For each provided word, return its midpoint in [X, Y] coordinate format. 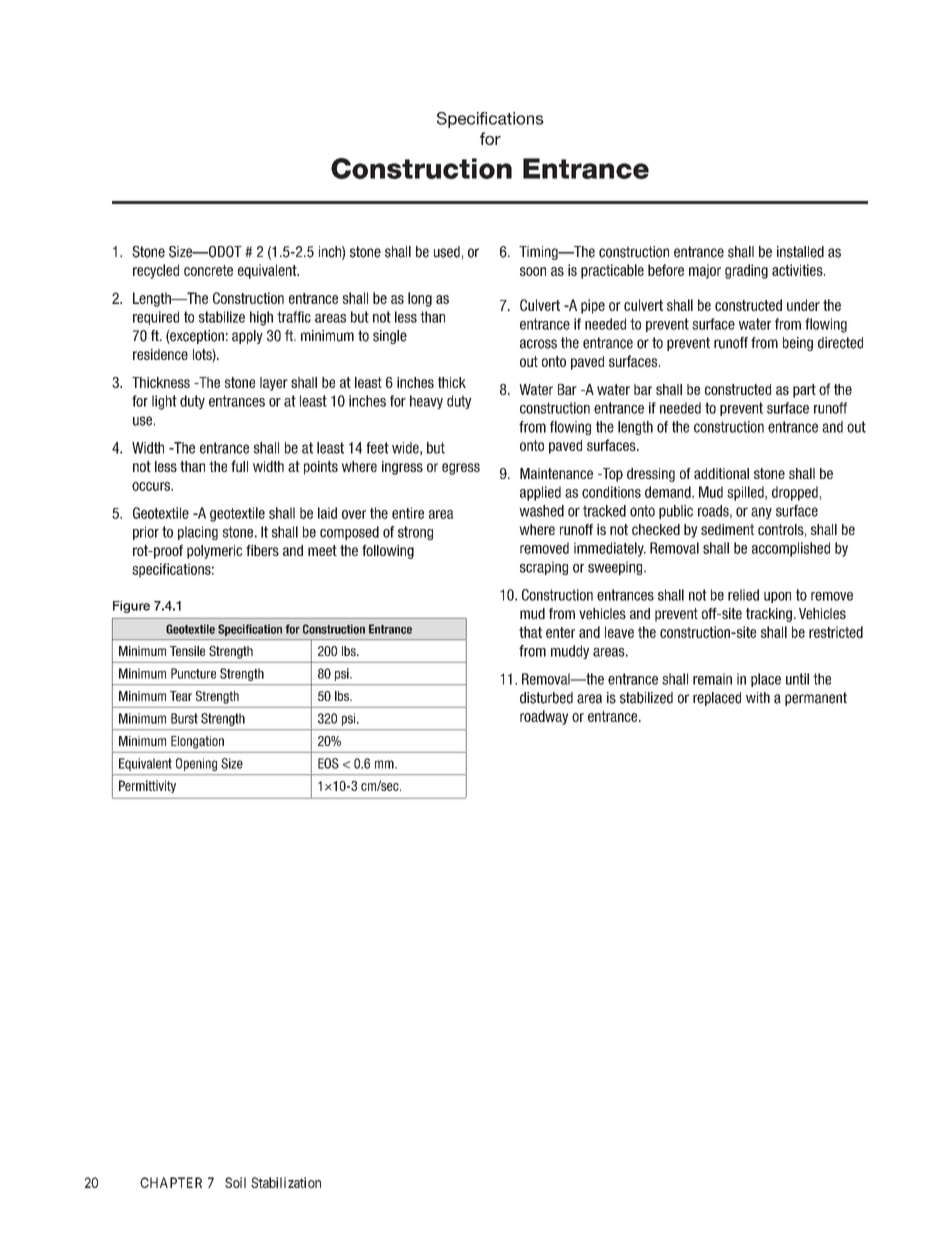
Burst [184, 718]
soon [533, 271]
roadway [544, 717]
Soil [235, 1182]
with [758, 697]
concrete [208, 270]
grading [746, 271]
